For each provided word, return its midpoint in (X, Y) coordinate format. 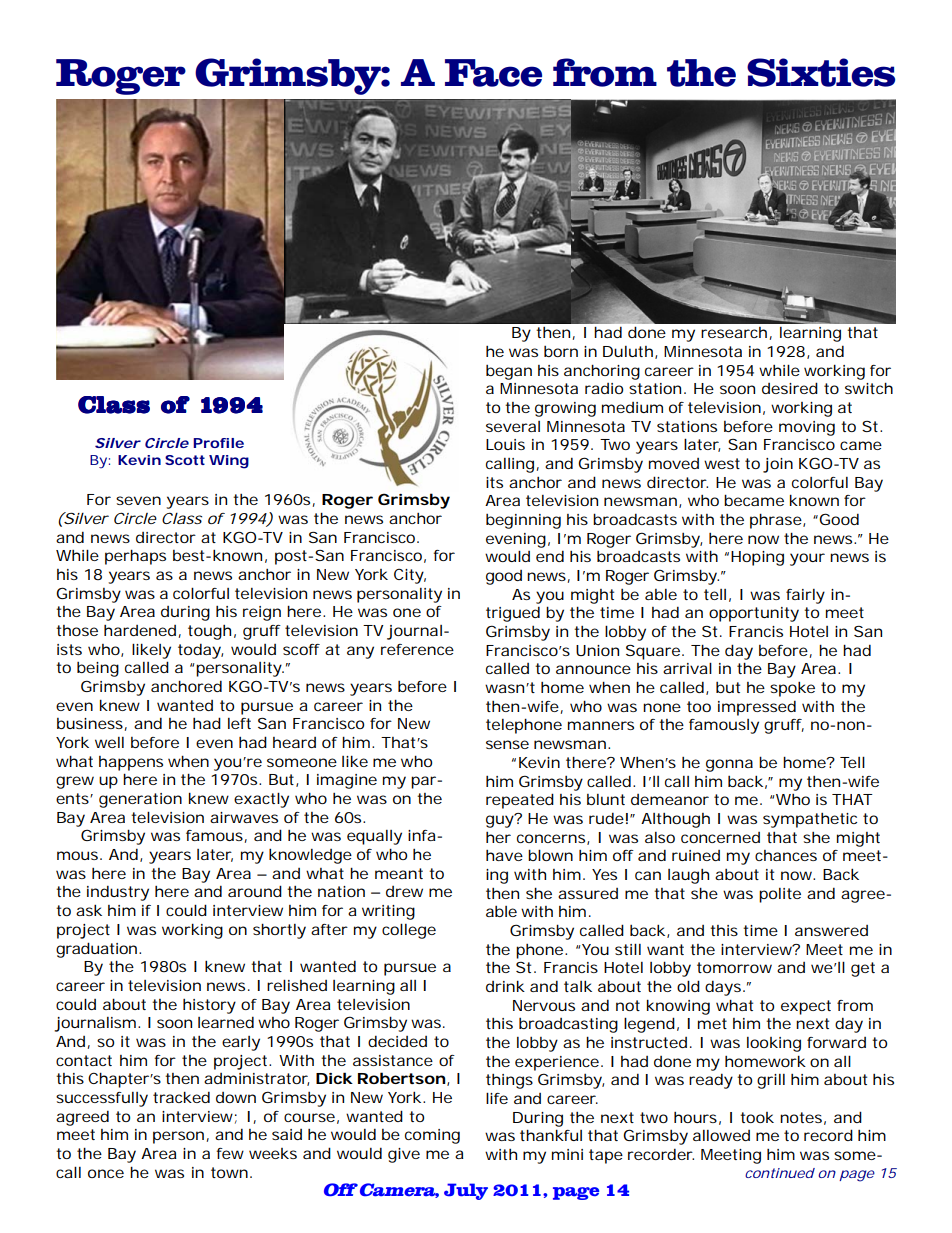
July (466, 1191)
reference (417, 649)
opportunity (754, 614)
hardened (141, 631)
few (230, 1153)
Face (493, 73)
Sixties (821, 72)
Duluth (628, 351)
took (757, 1117)
